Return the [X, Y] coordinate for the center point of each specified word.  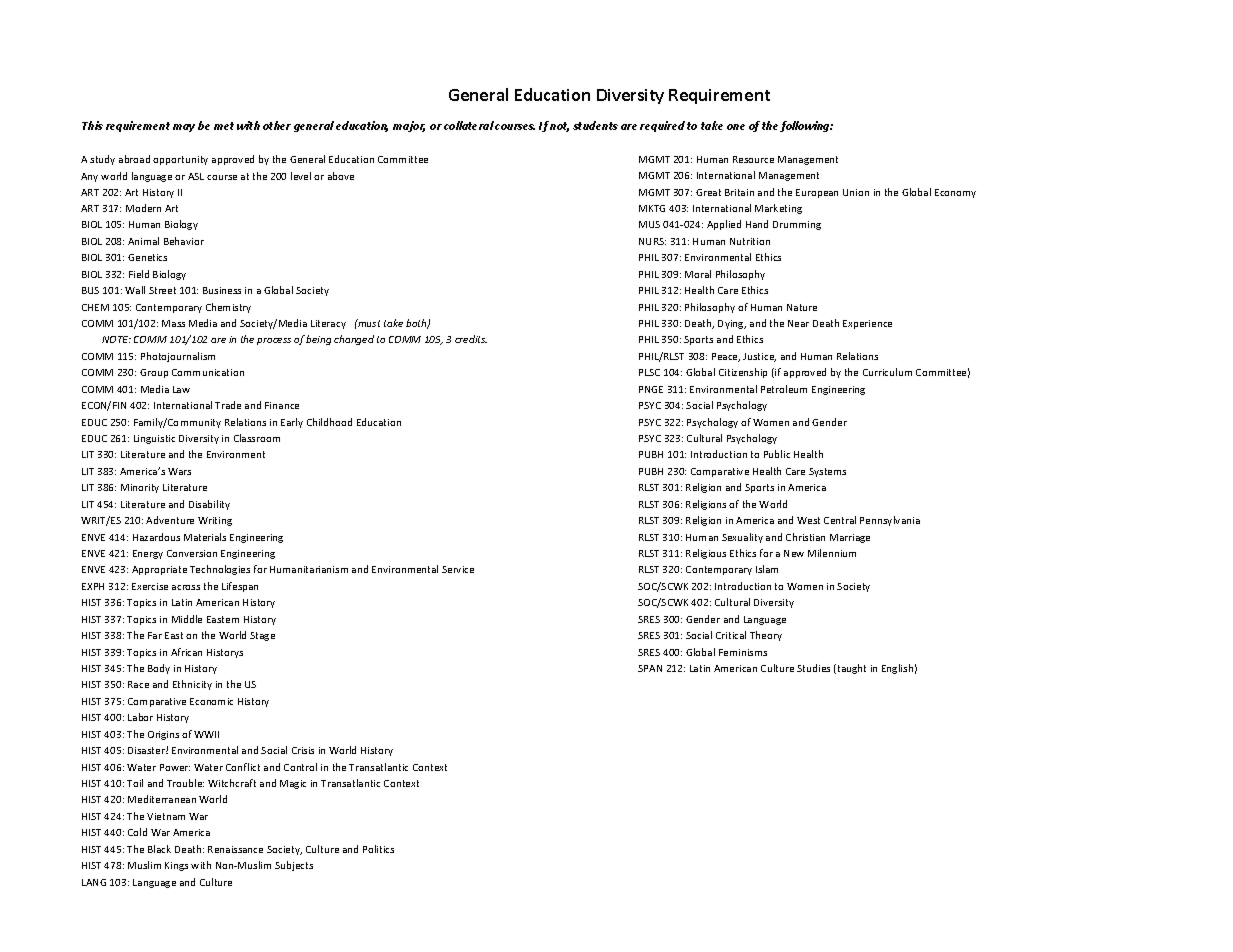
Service [458, 569]
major [409, 126]
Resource [753, 159]
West [808, 520]
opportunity [180, 160]
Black [159, 849]
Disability [209, 505]
